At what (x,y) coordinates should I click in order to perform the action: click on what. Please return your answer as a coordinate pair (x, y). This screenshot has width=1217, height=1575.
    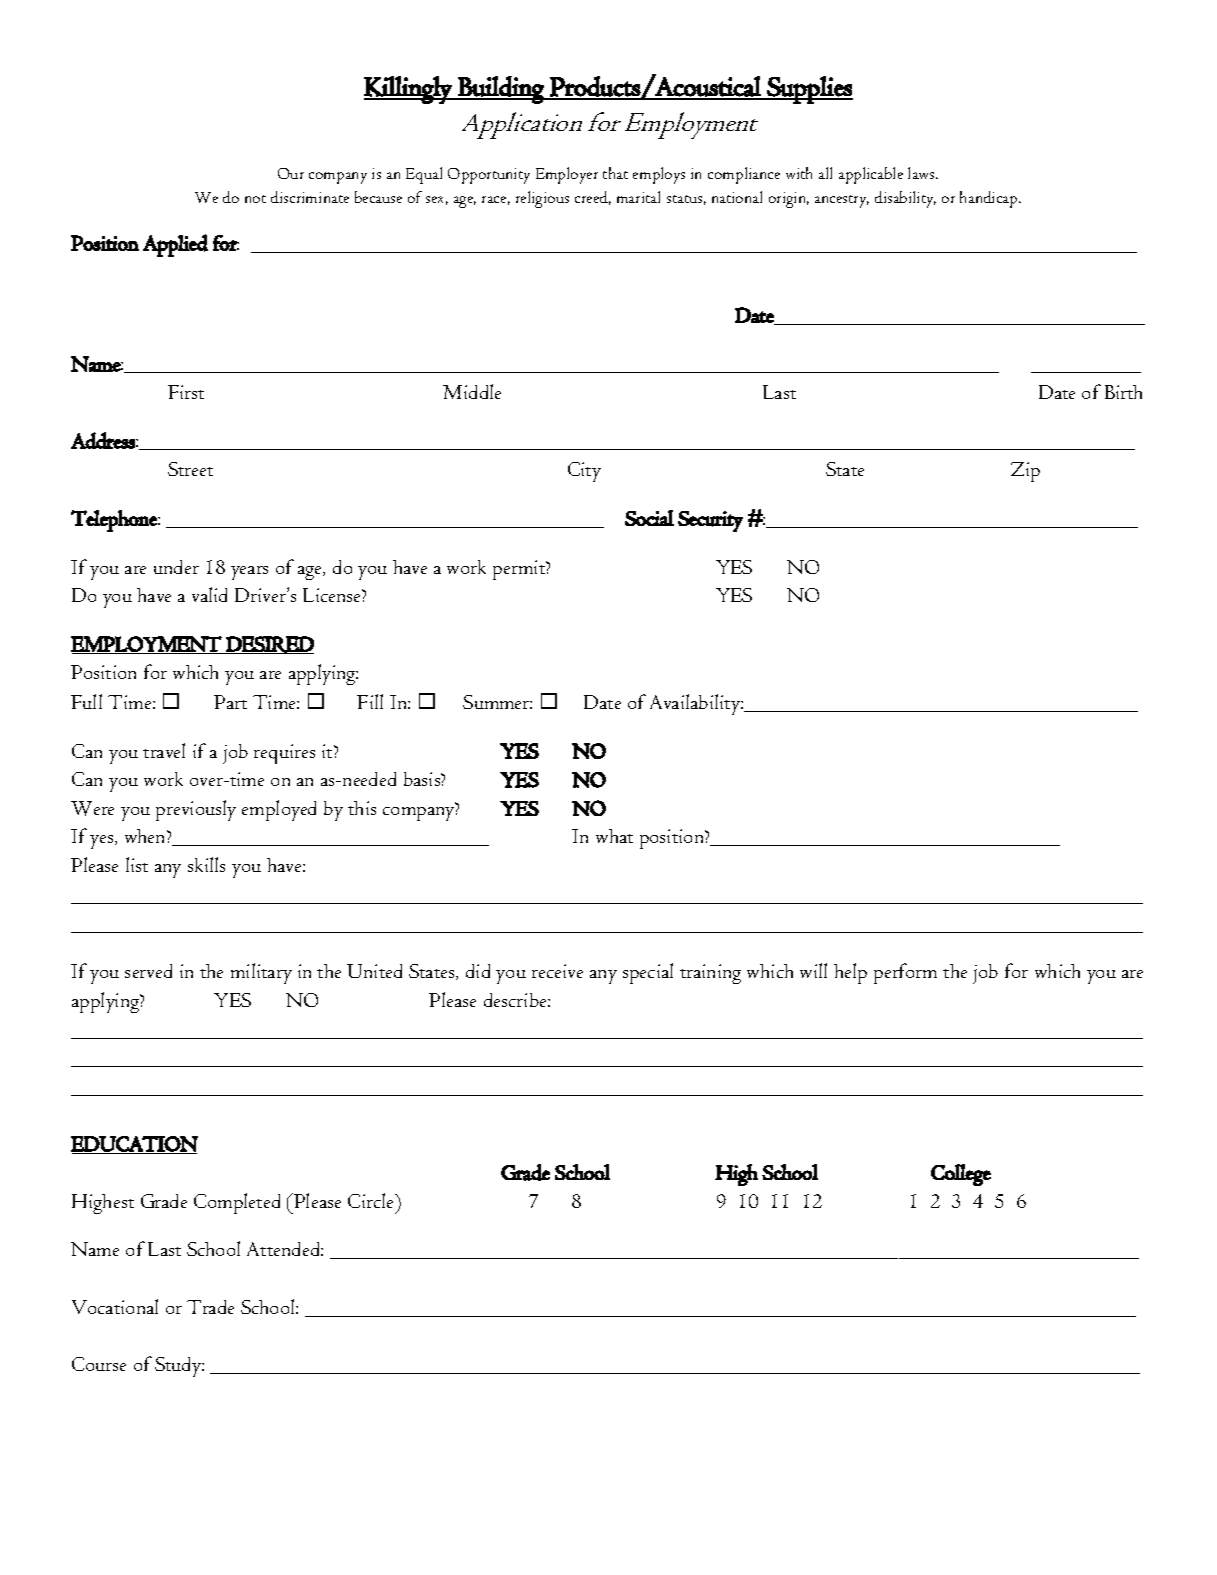
    Looking at the image, I should click on (614, 836).
